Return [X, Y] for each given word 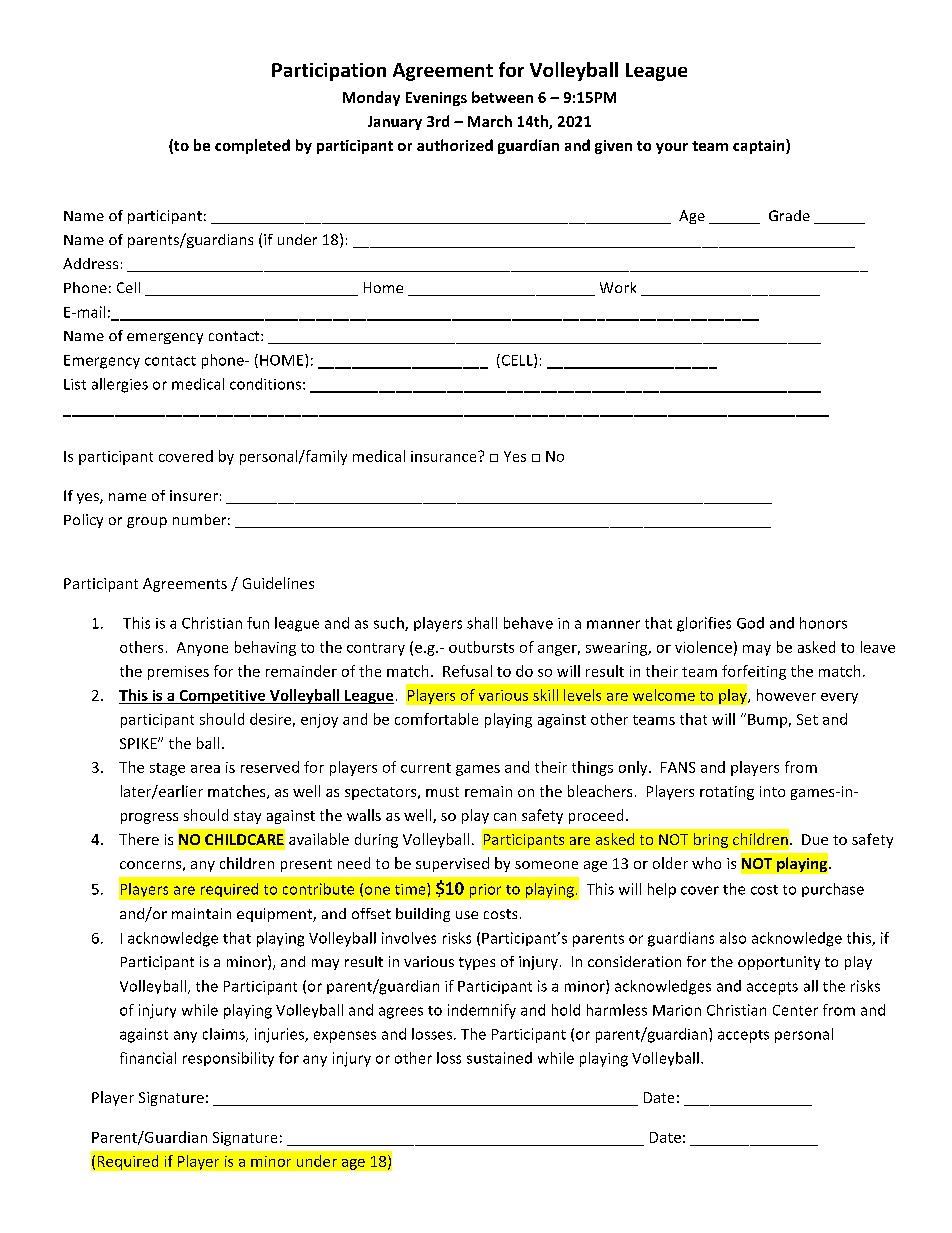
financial [148, 1058]
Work [618, 287]
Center [795, 1010]
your [672, 148]
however [786, 695]
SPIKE [139, 743]
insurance [445, 456]
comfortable [436, 719]
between [502, 97]
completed [252, 146]
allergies [120, 385]
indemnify [482, 1011]
